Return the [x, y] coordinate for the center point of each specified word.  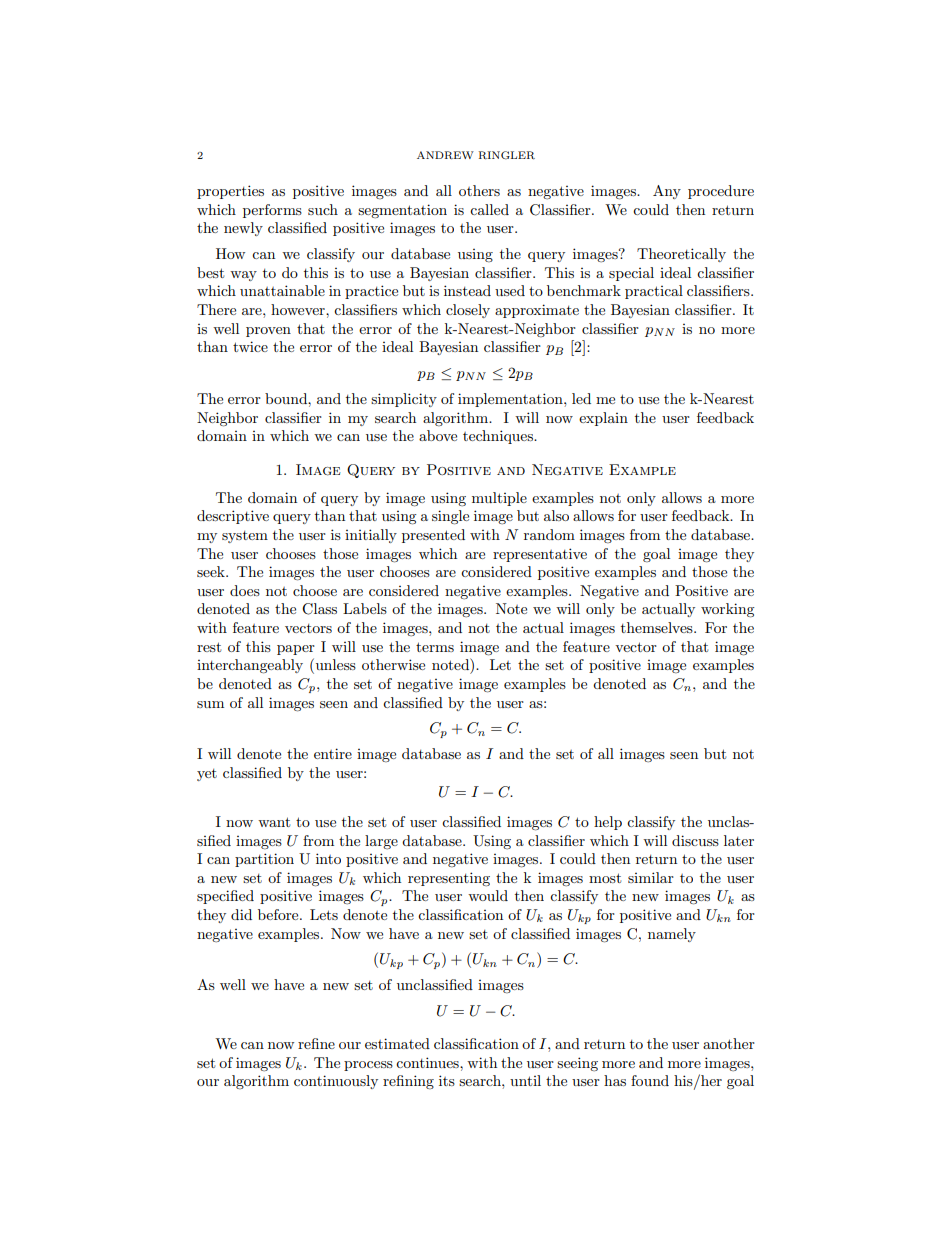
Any [667, 192]
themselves [658, 627]
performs [272, 211]
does [245, 590]
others [479, 190]
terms [435, 647]
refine [316, 1043]
